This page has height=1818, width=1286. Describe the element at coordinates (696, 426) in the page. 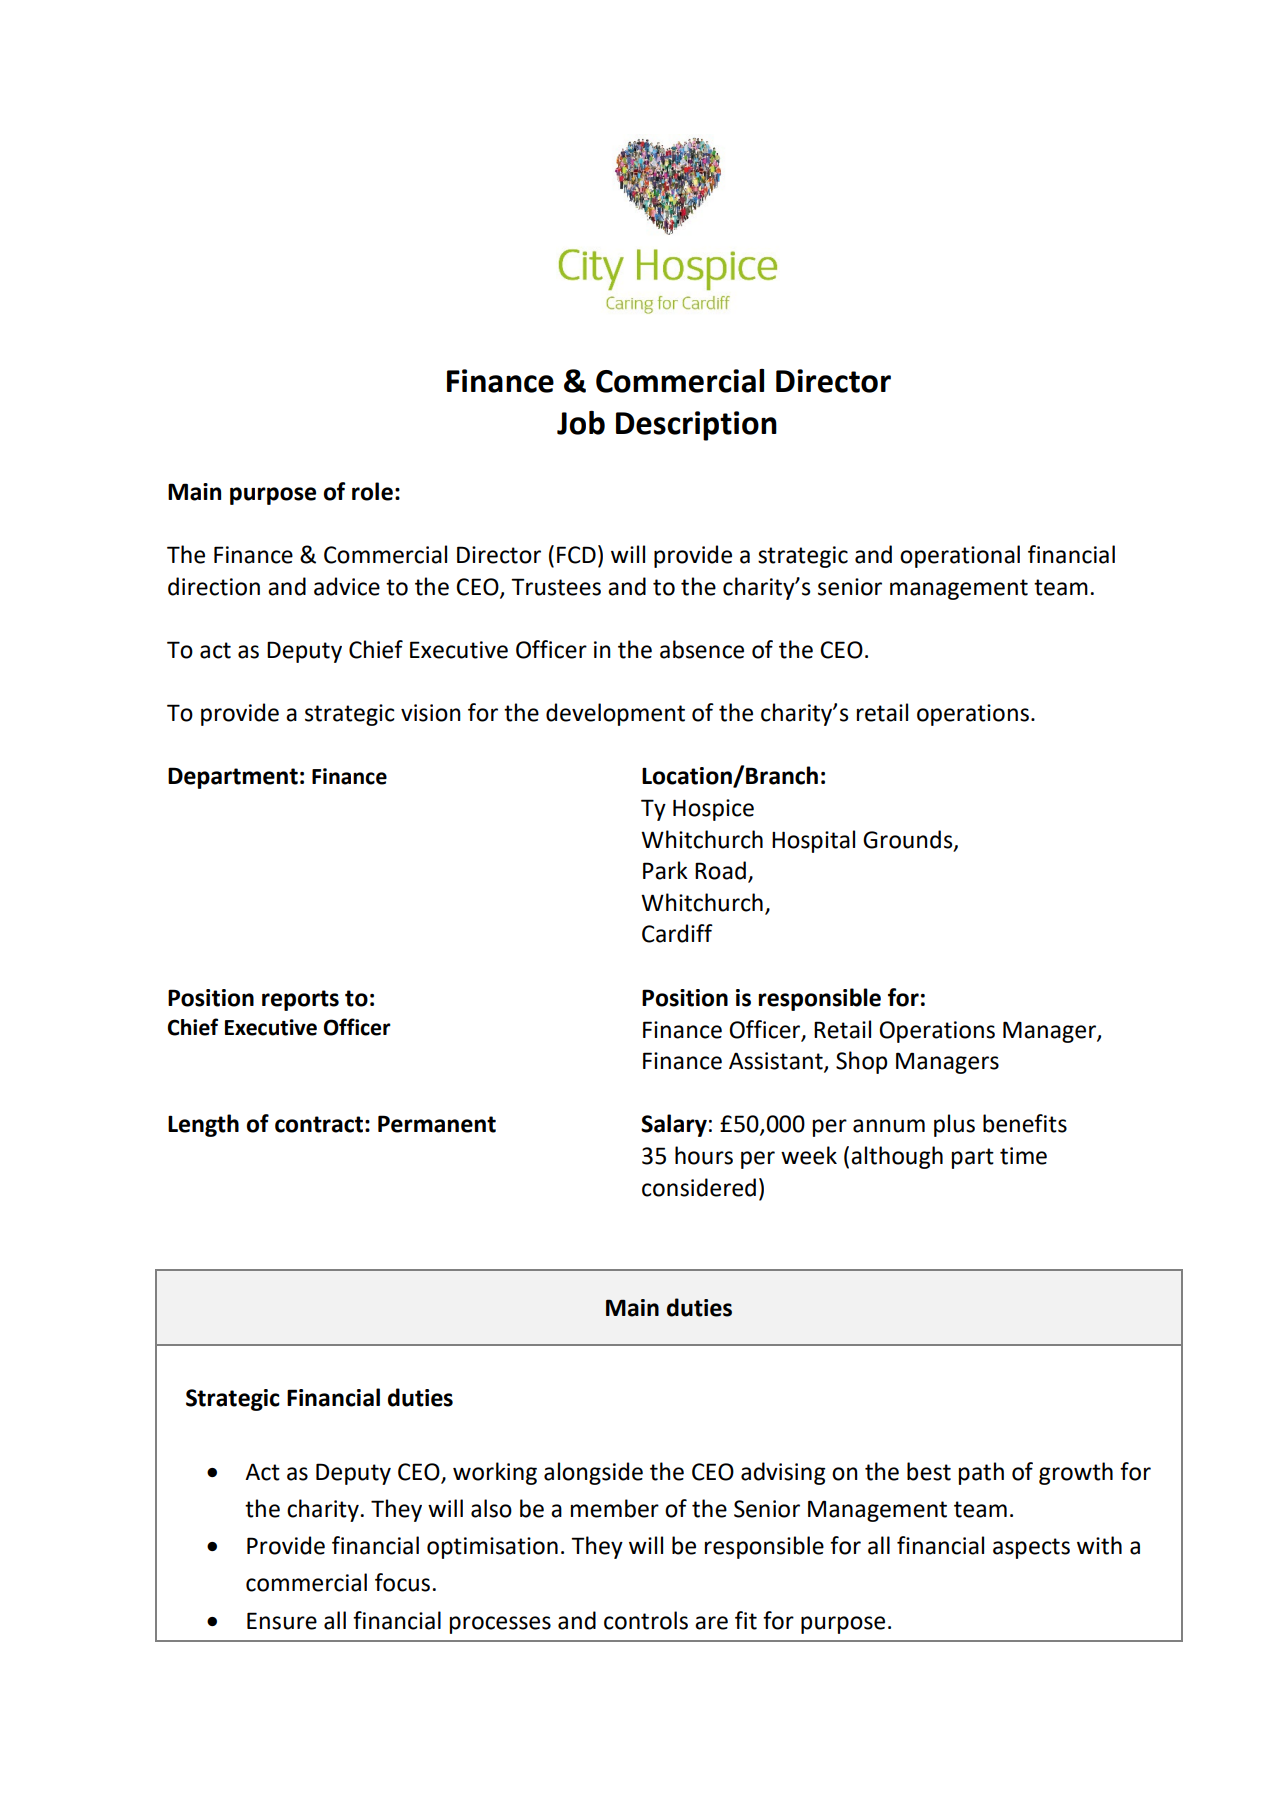

I see `Description` at that location.
